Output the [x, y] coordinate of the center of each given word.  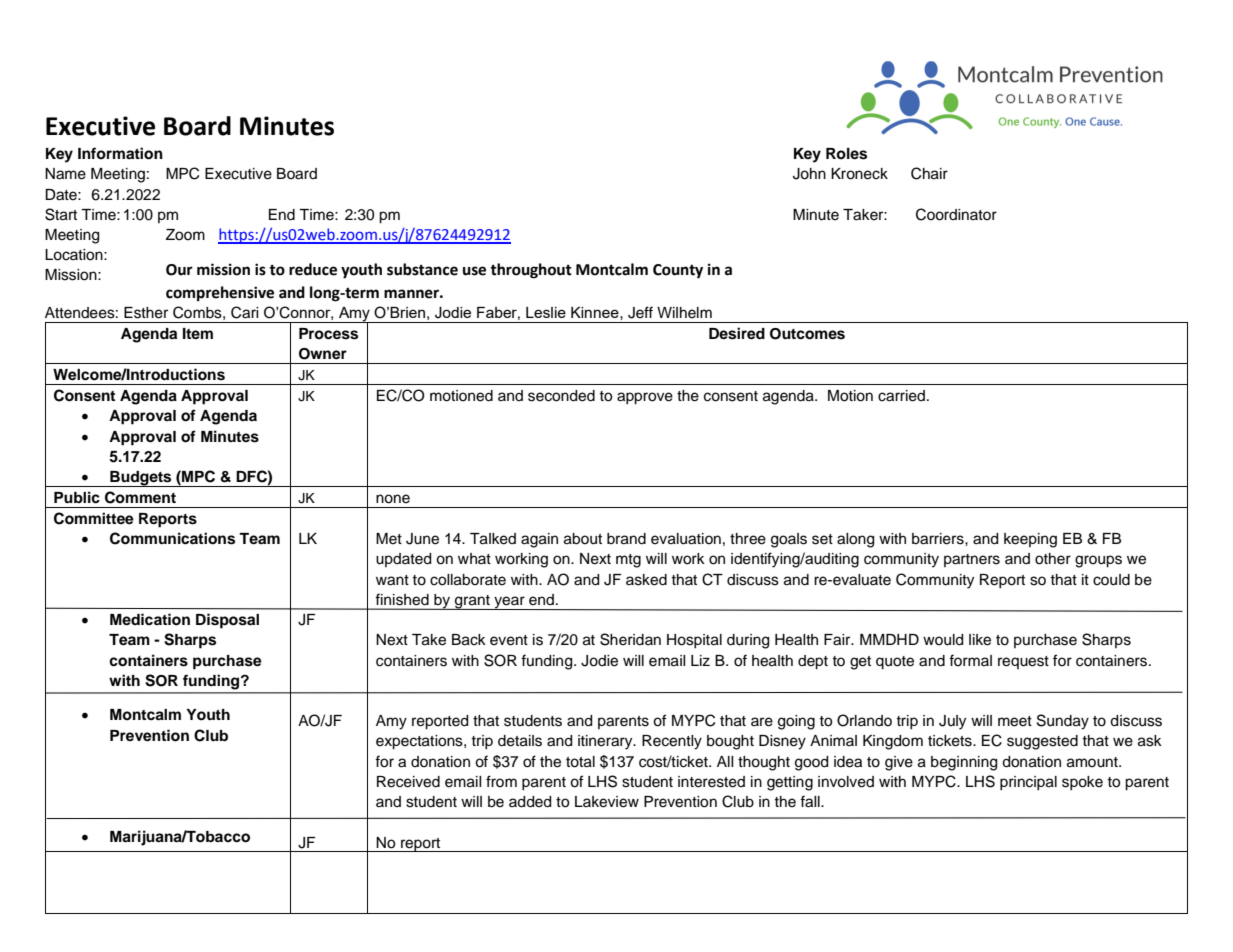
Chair [929, 173]
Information [120, 153]
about [583, 539]
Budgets [141, 479]
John [809, 174]
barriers [939, 539]
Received [408, 782]
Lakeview [607, 802]
